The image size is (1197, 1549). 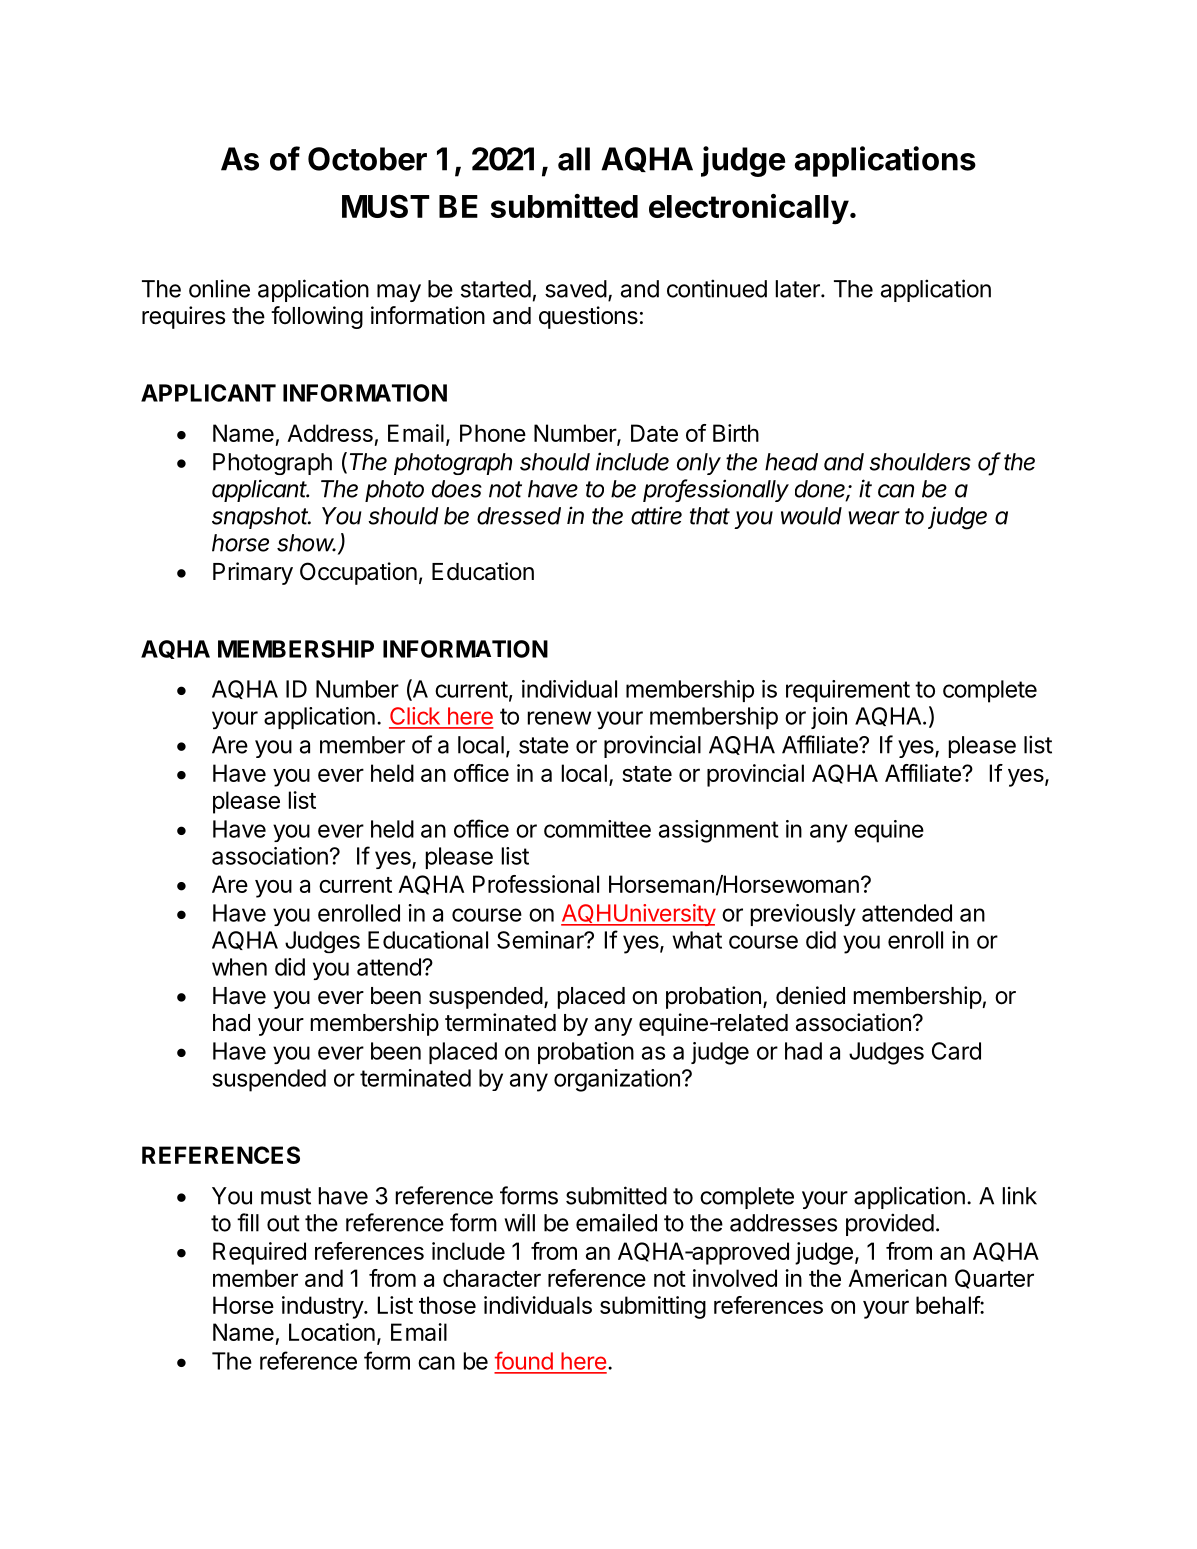 What do you see at coordinates (791, 462) in the page?
I see `head` at bounding box center [791, 462].
